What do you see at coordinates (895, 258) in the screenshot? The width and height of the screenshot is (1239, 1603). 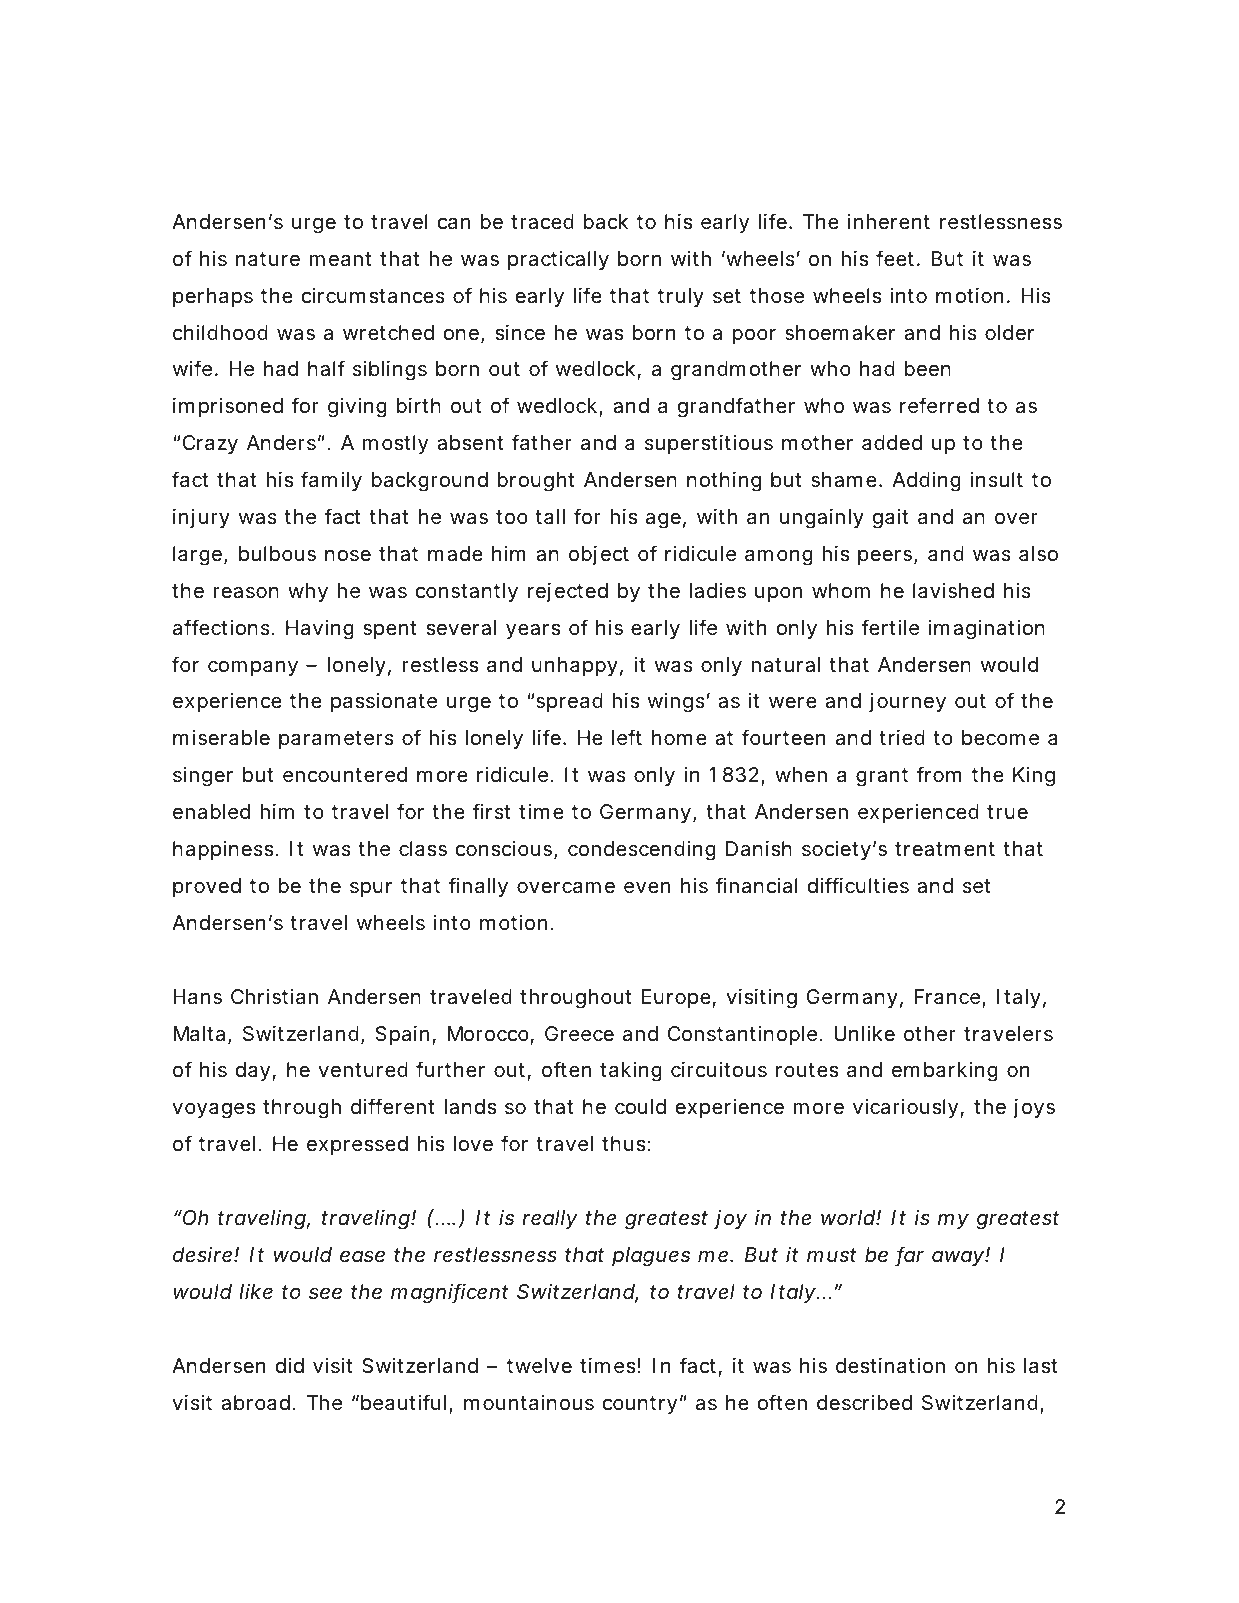 I see `feet` at bounding box center [895, 258].
